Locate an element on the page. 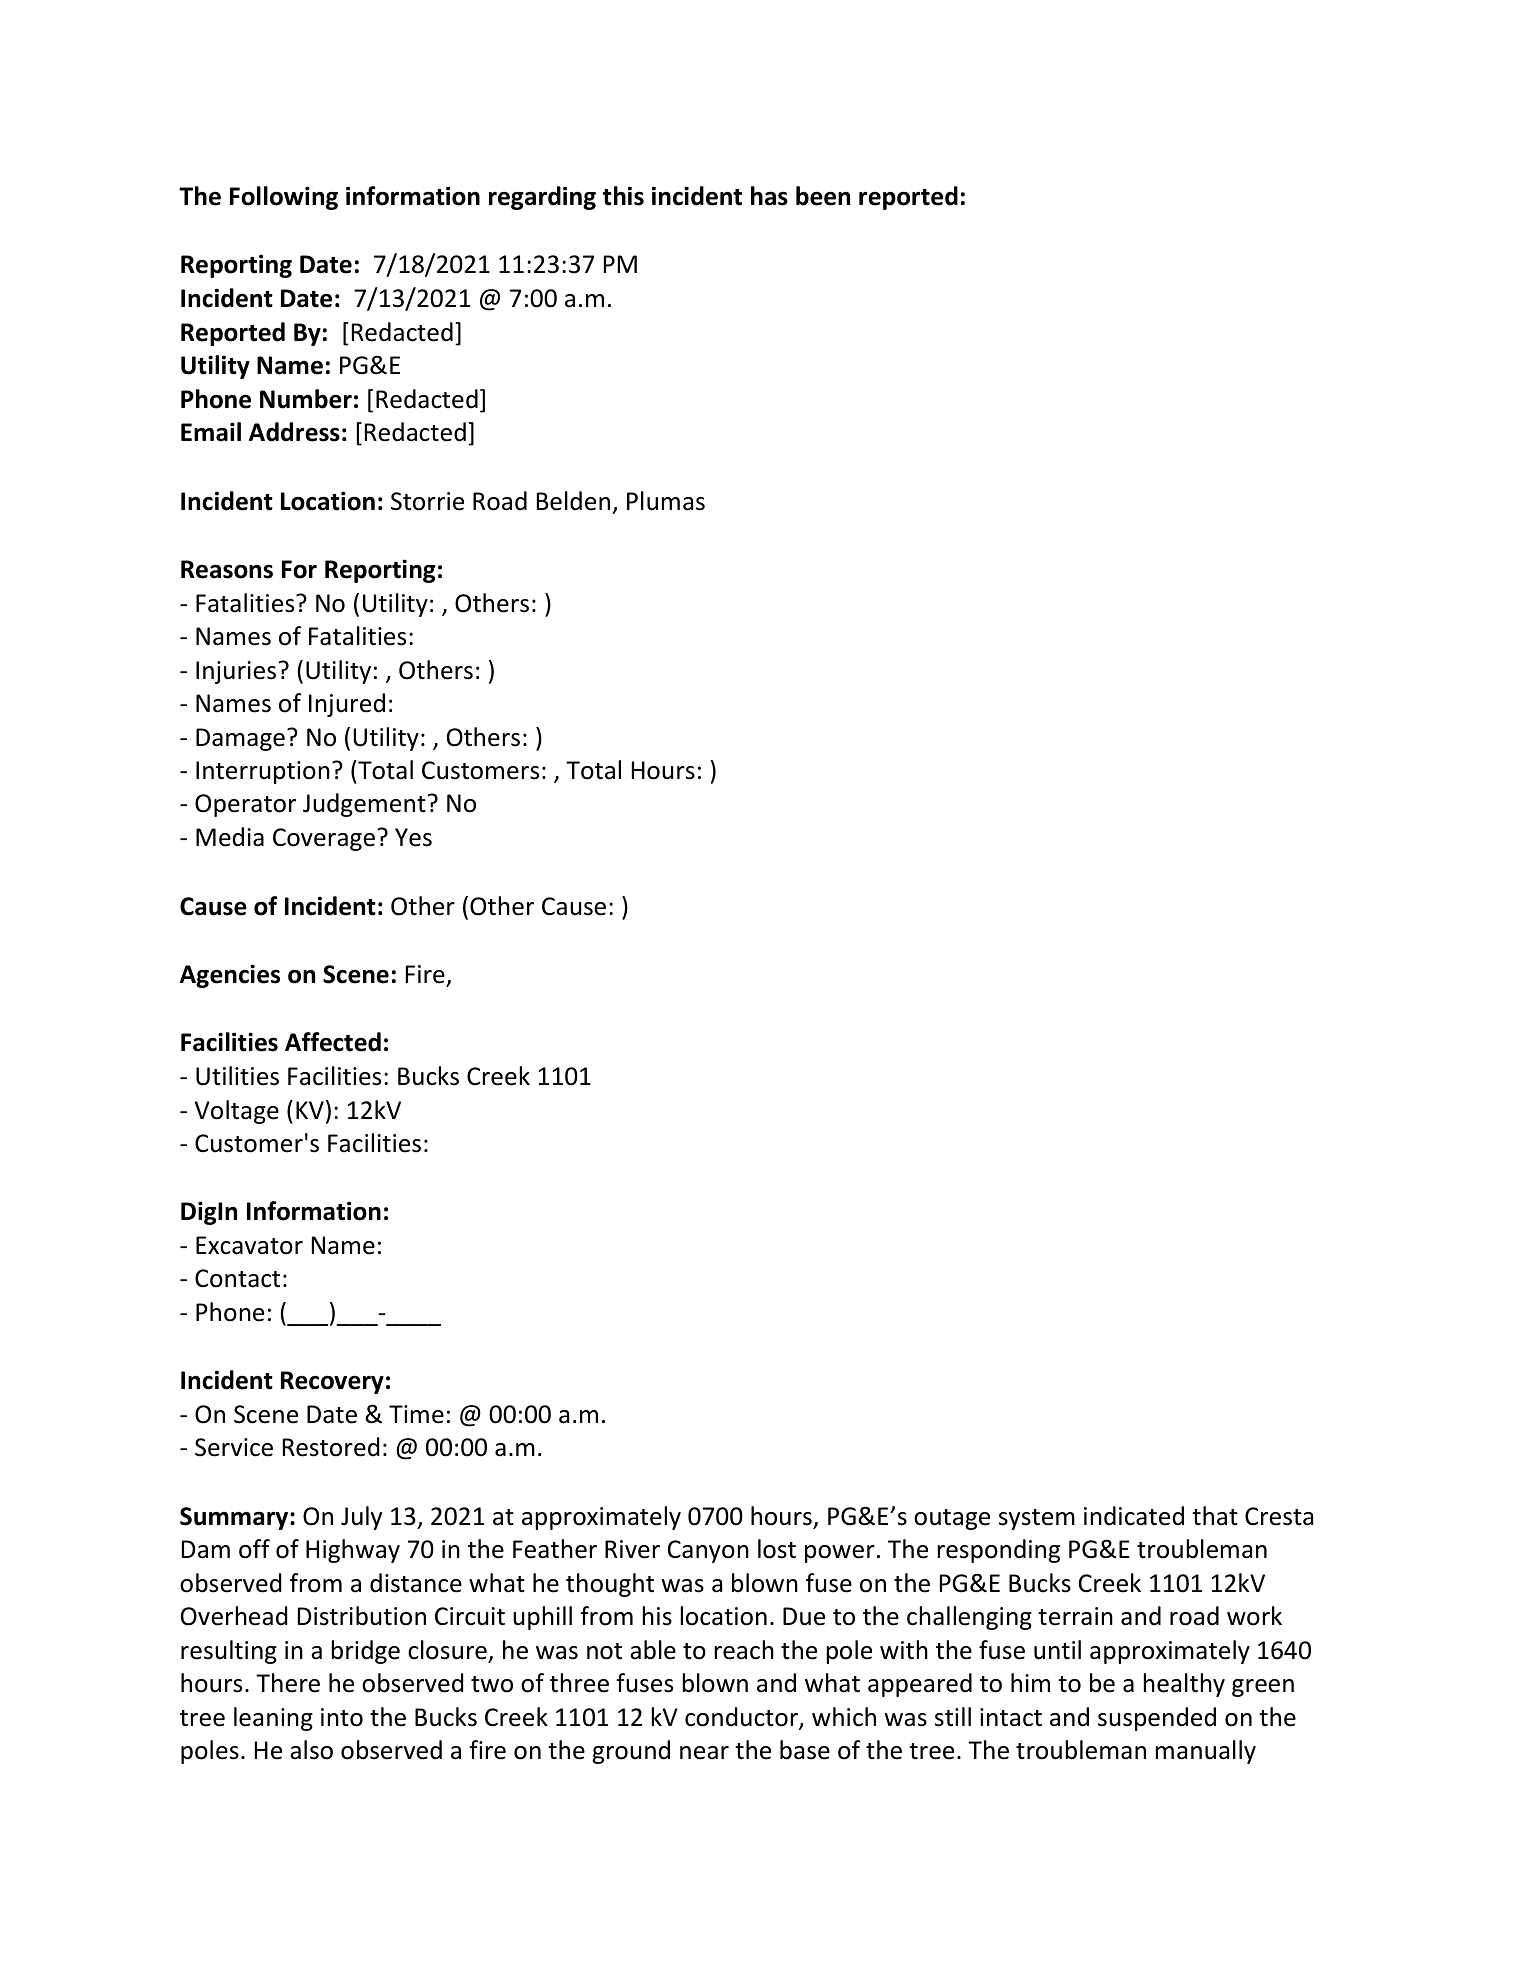 The image size is (1527, 1976). that is located at coordinates (1215, 1516).
